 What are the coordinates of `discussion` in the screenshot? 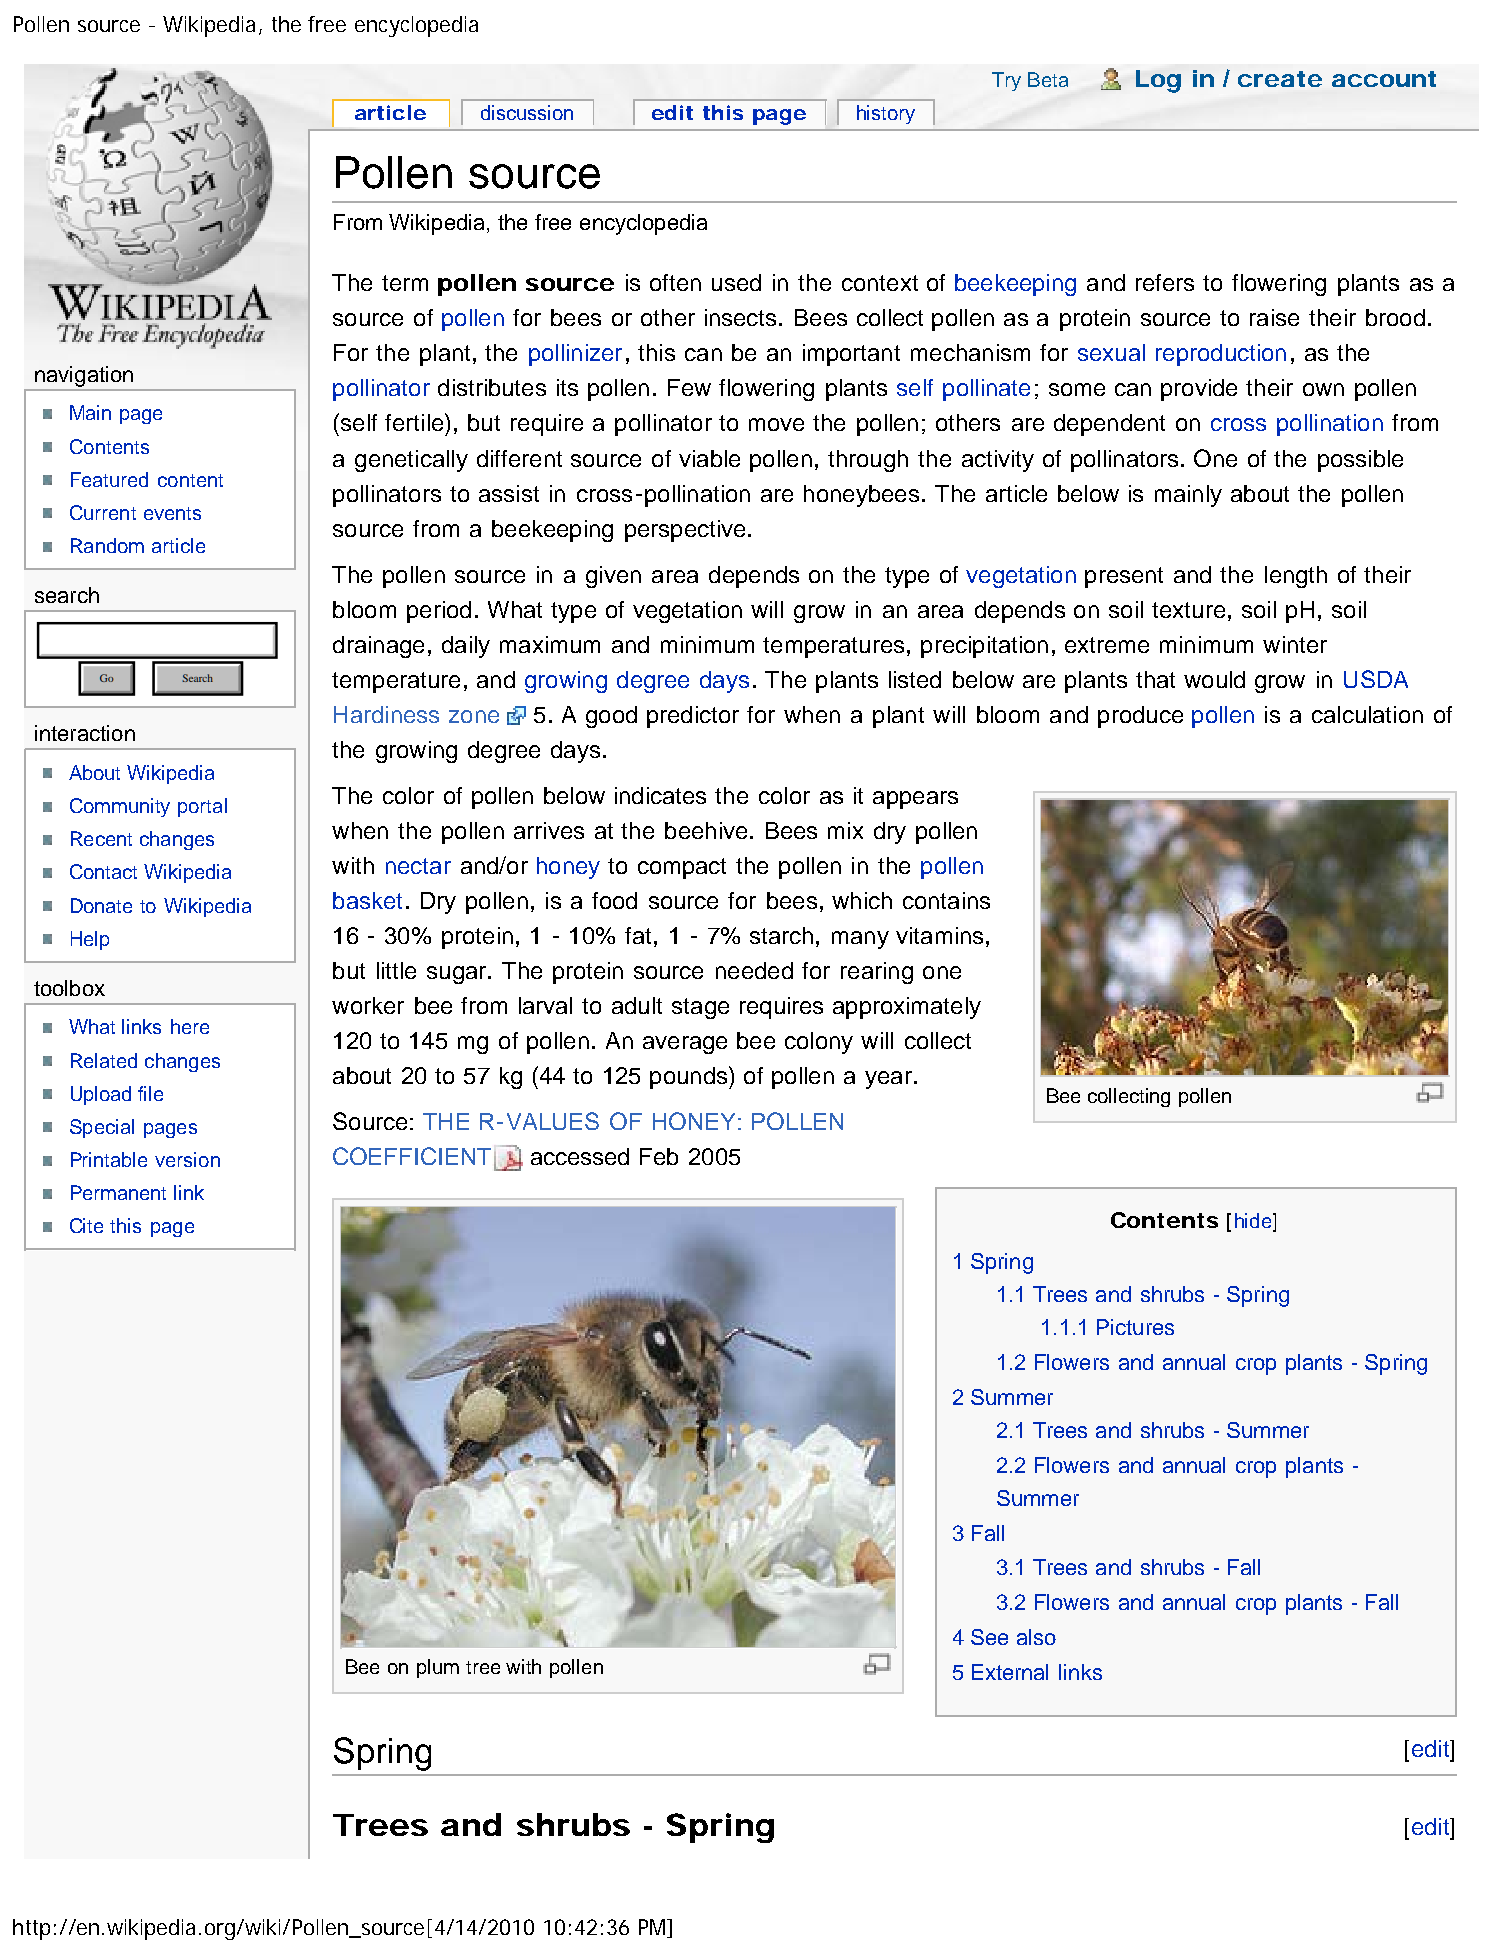 It's located at (527, 112).
